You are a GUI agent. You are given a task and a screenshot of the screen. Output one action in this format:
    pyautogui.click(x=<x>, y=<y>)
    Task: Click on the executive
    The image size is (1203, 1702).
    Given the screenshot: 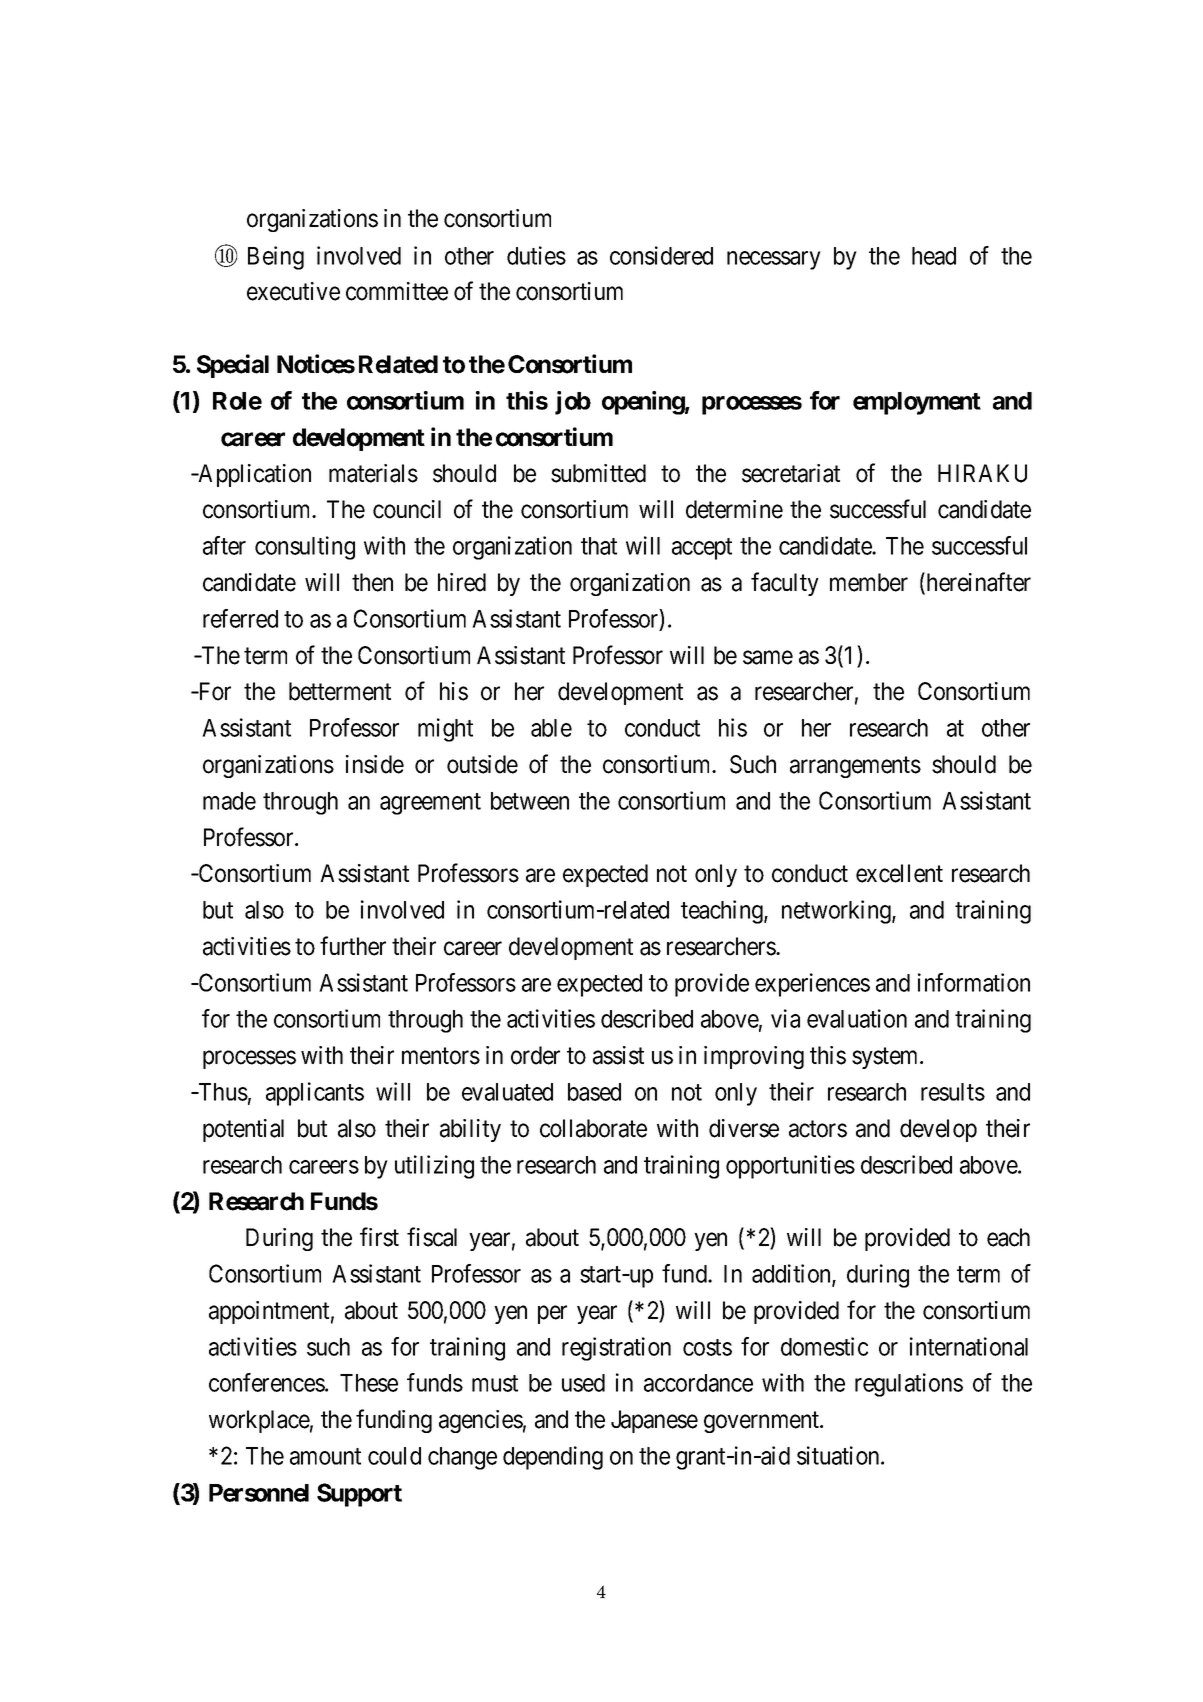 What is the action you would take?
    pyautogui.click(x=293, y=291)
